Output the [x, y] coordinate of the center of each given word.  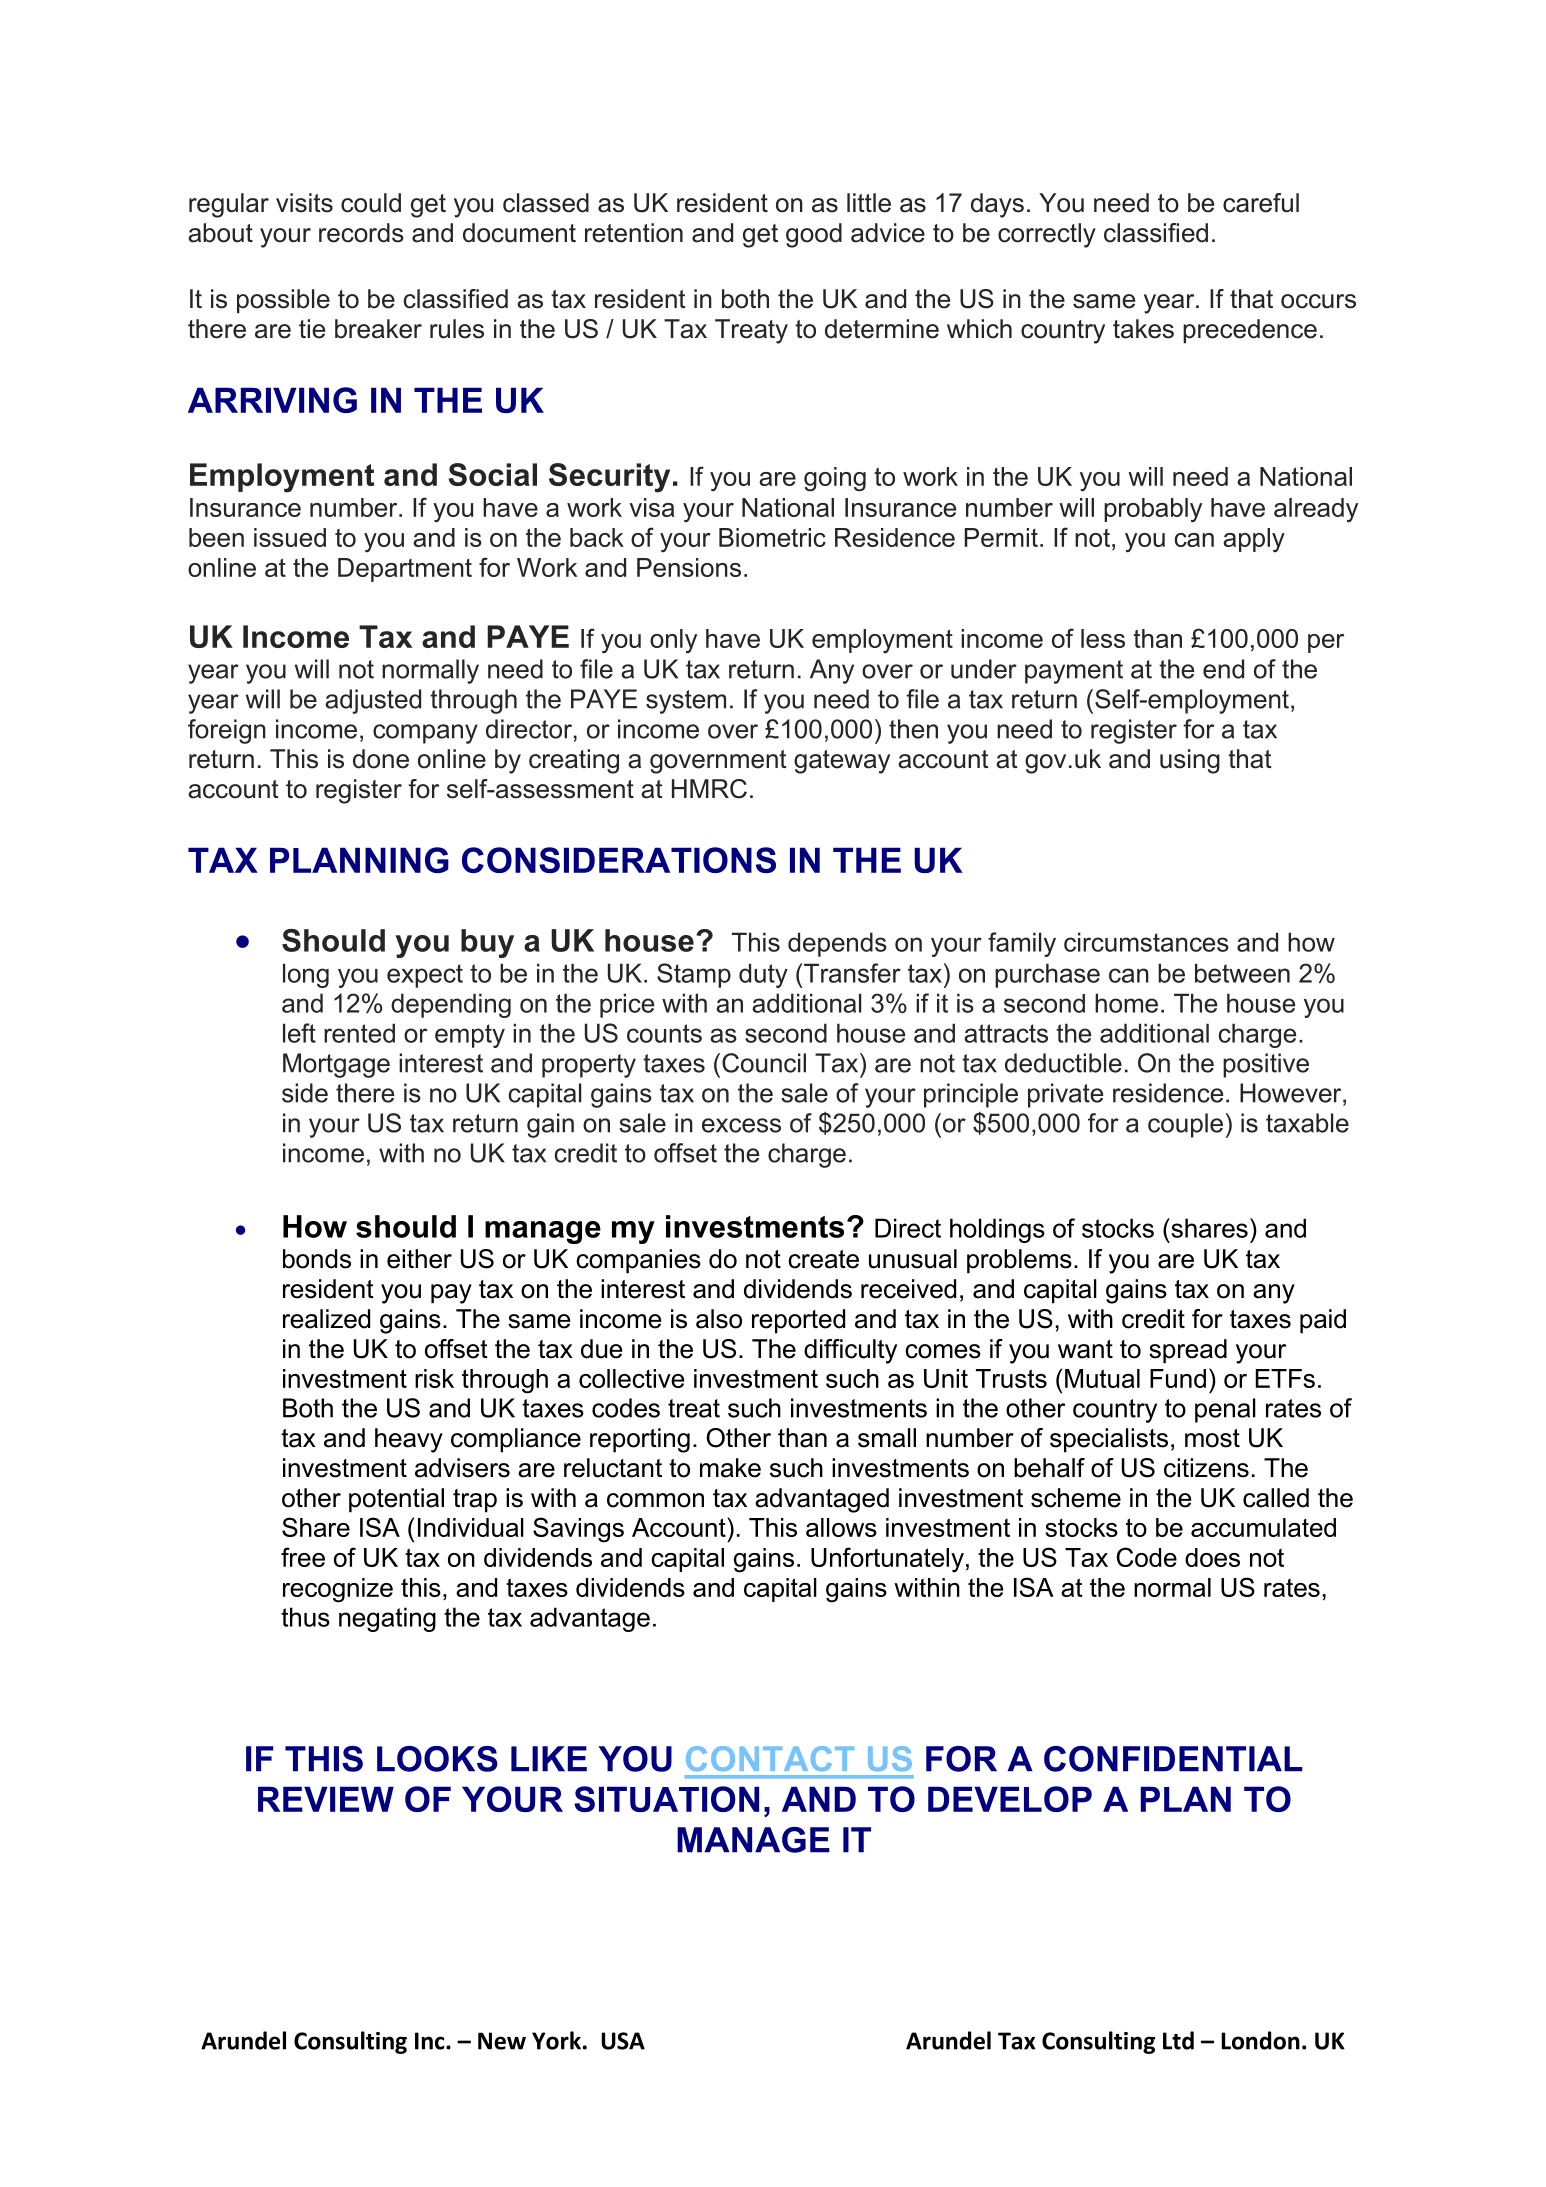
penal [1225, 1410]
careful [1261, 203]
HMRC [709, 789]
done [381, 759]
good [814, 235]
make [730, 1468]
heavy [409, 1440]
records [361, 233]
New [502, 2041]
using [1190, 761]
